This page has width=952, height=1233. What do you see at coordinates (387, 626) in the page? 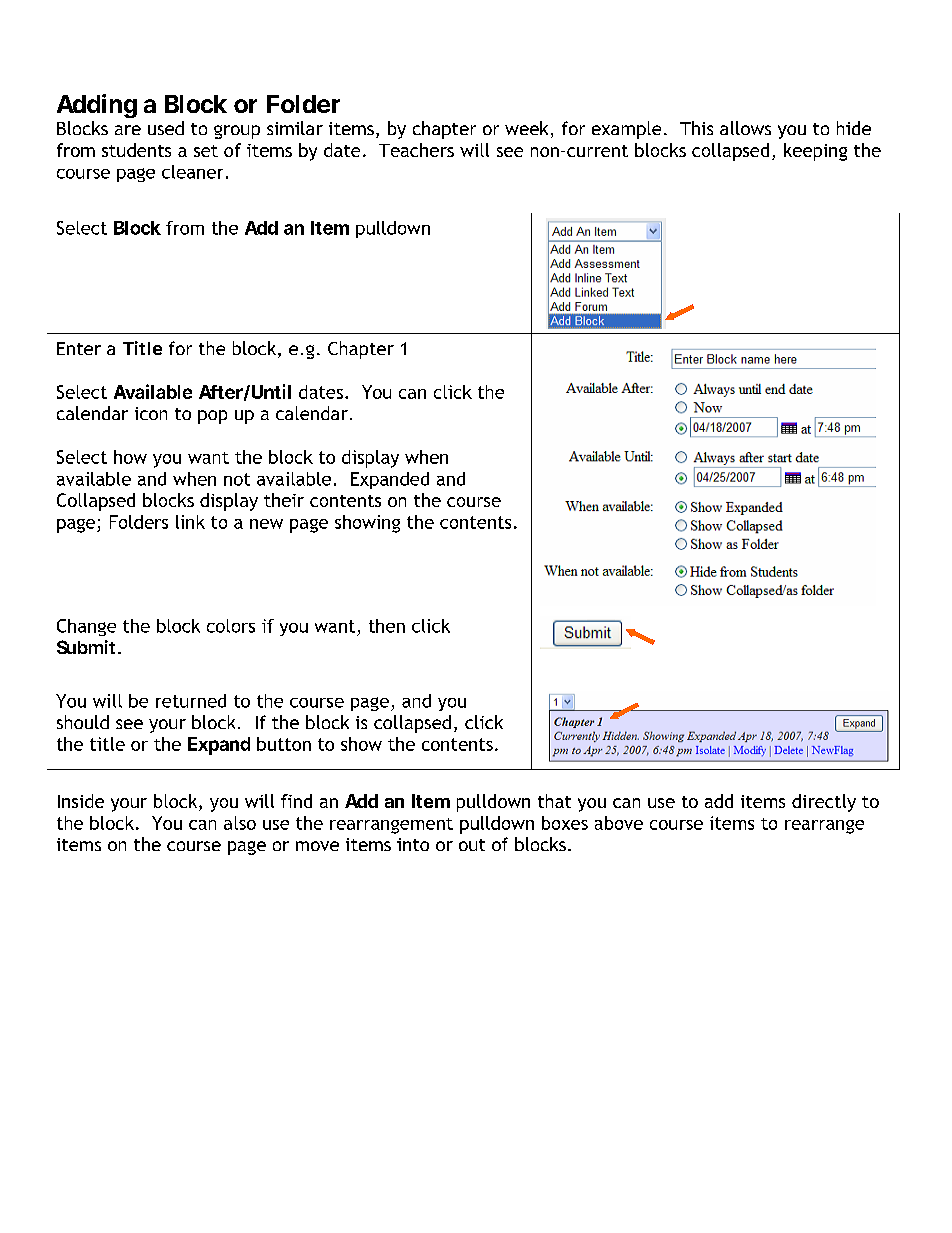
I see `then` at bounding box center [387, 626].
